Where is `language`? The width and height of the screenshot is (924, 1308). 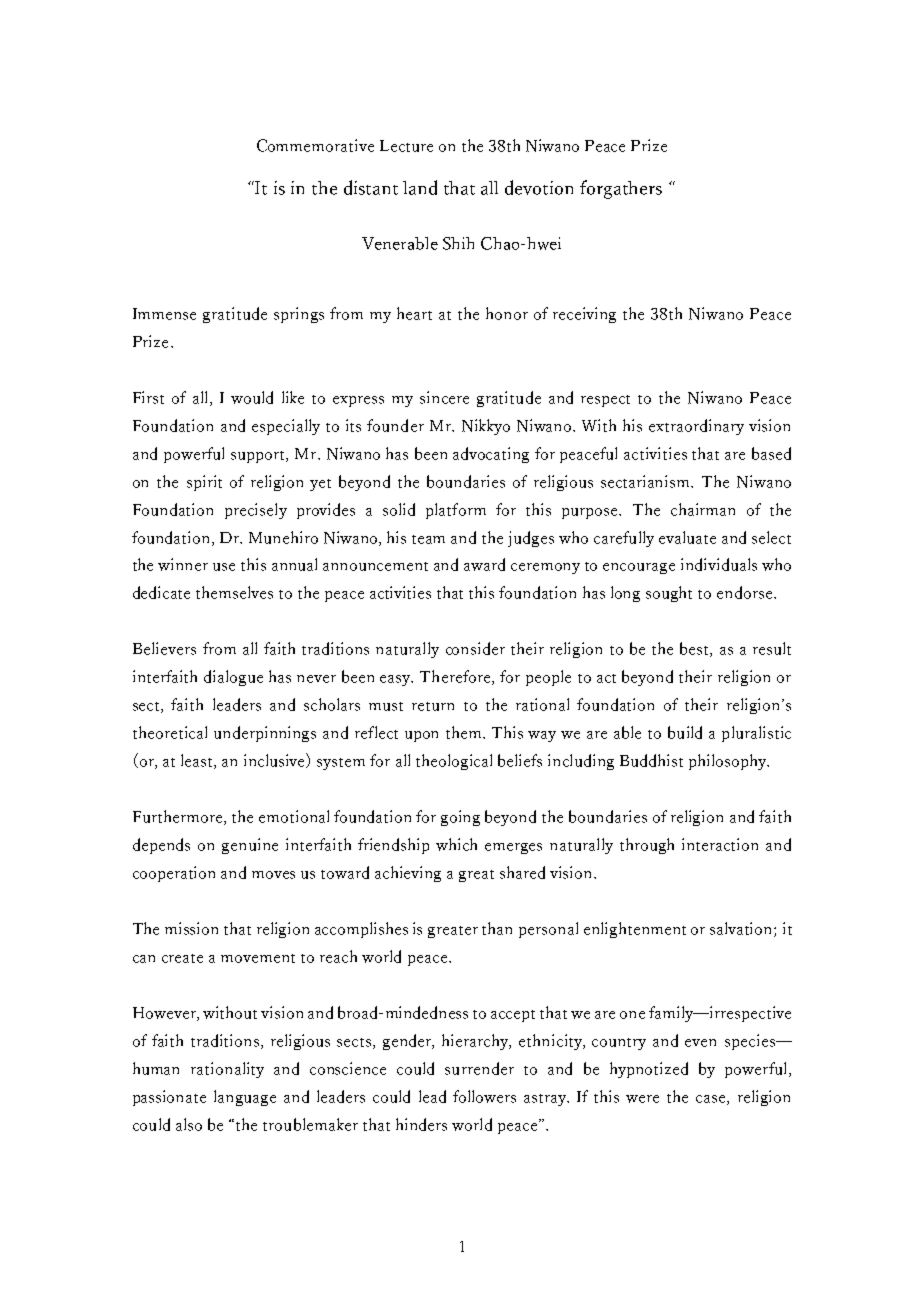 language is located at coordinates (245, 1098).
